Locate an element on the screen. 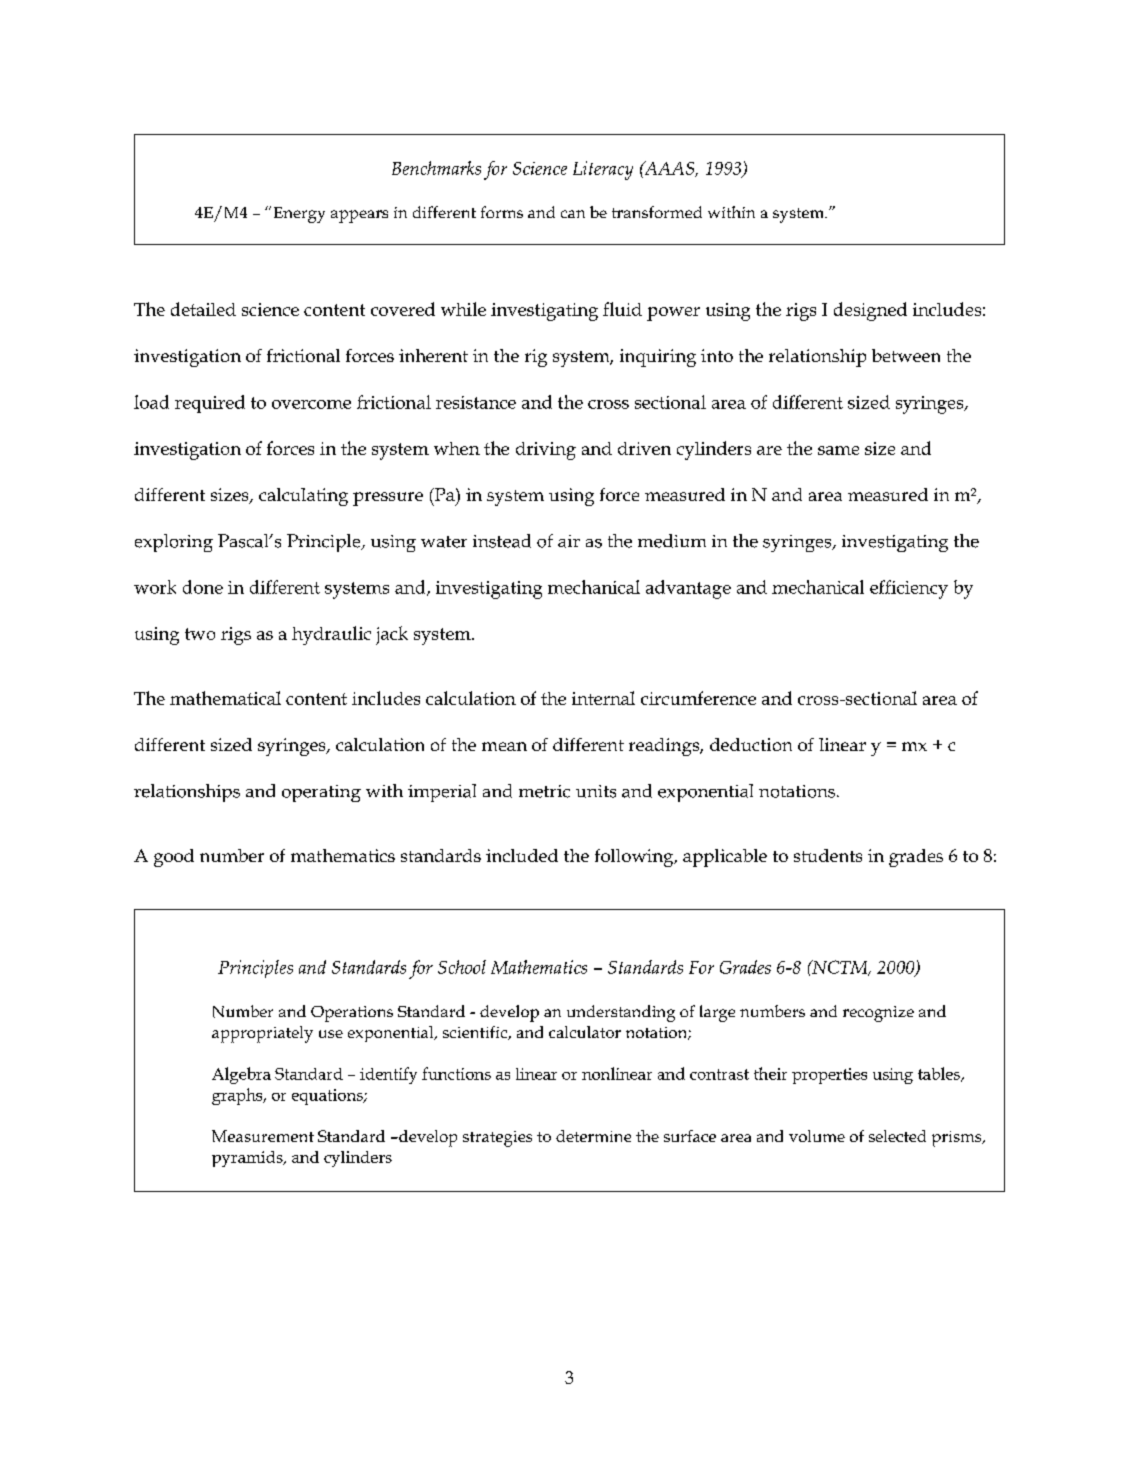  designed is located at coordinates (870, 311).
